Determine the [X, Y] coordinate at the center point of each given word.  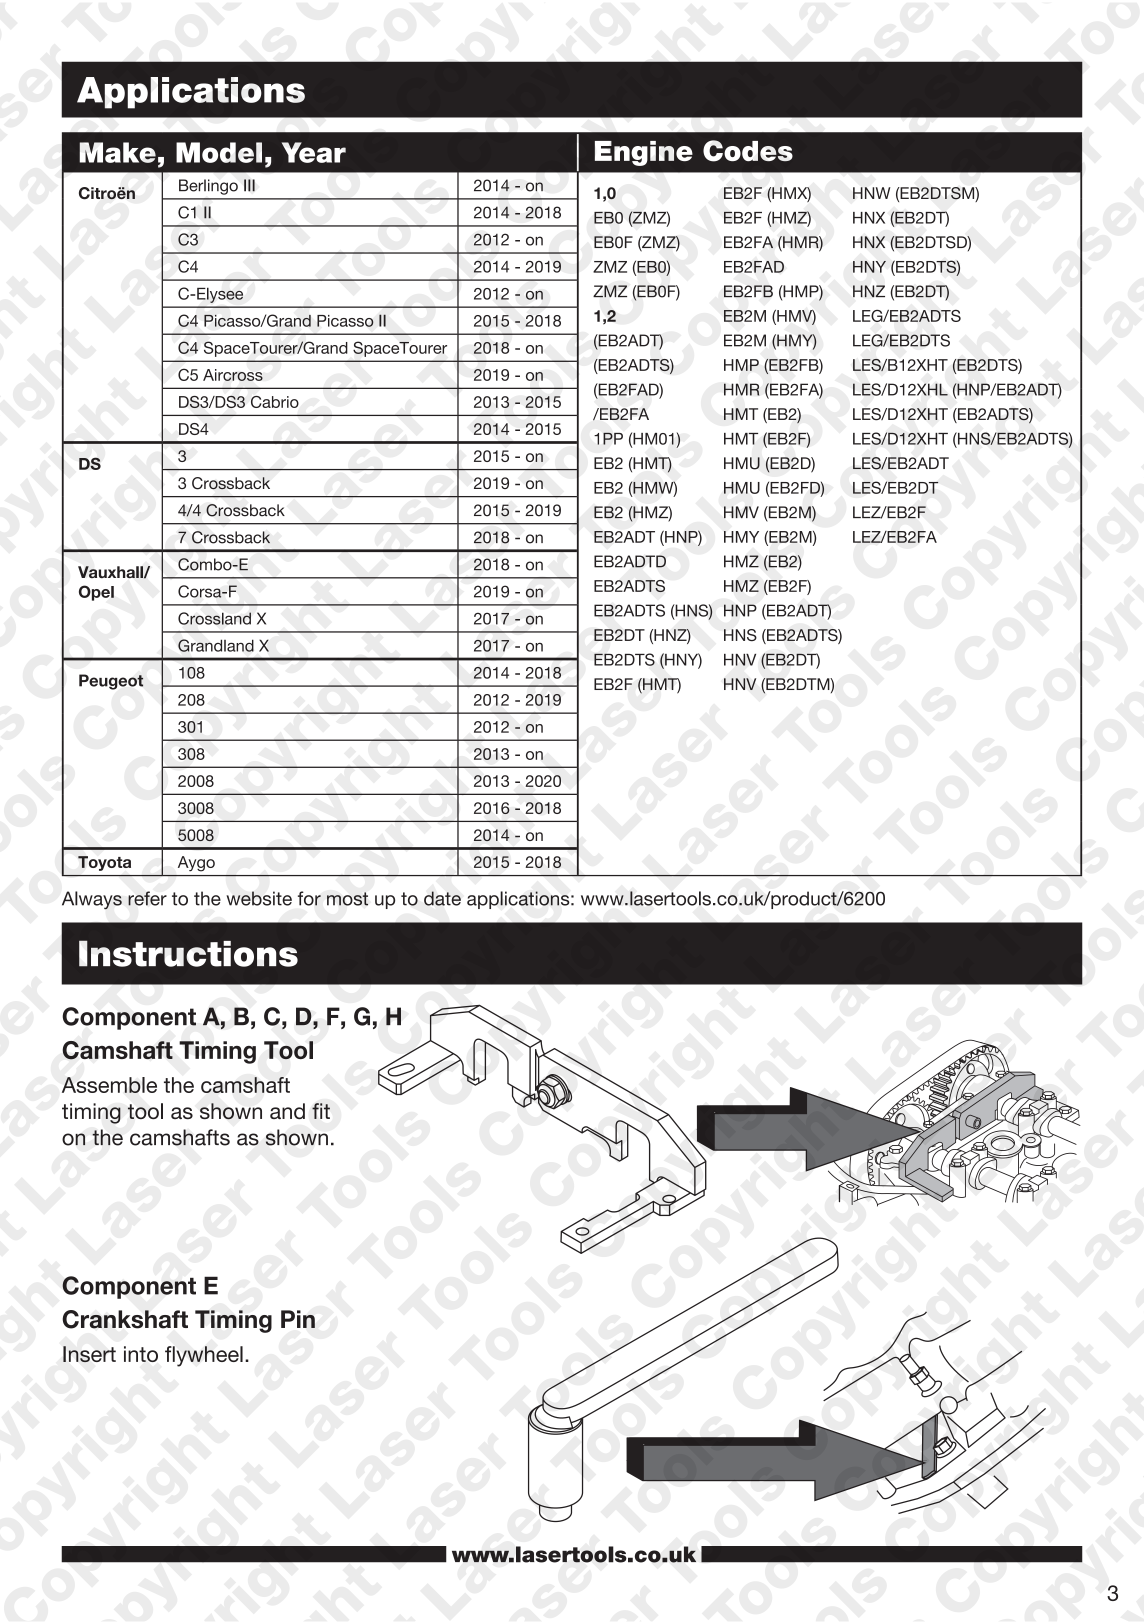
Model [219, 152]
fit [321, 1111]
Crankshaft [125, 1319]
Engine [644, 153]
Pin [298, 1319]
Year [314, 152]
